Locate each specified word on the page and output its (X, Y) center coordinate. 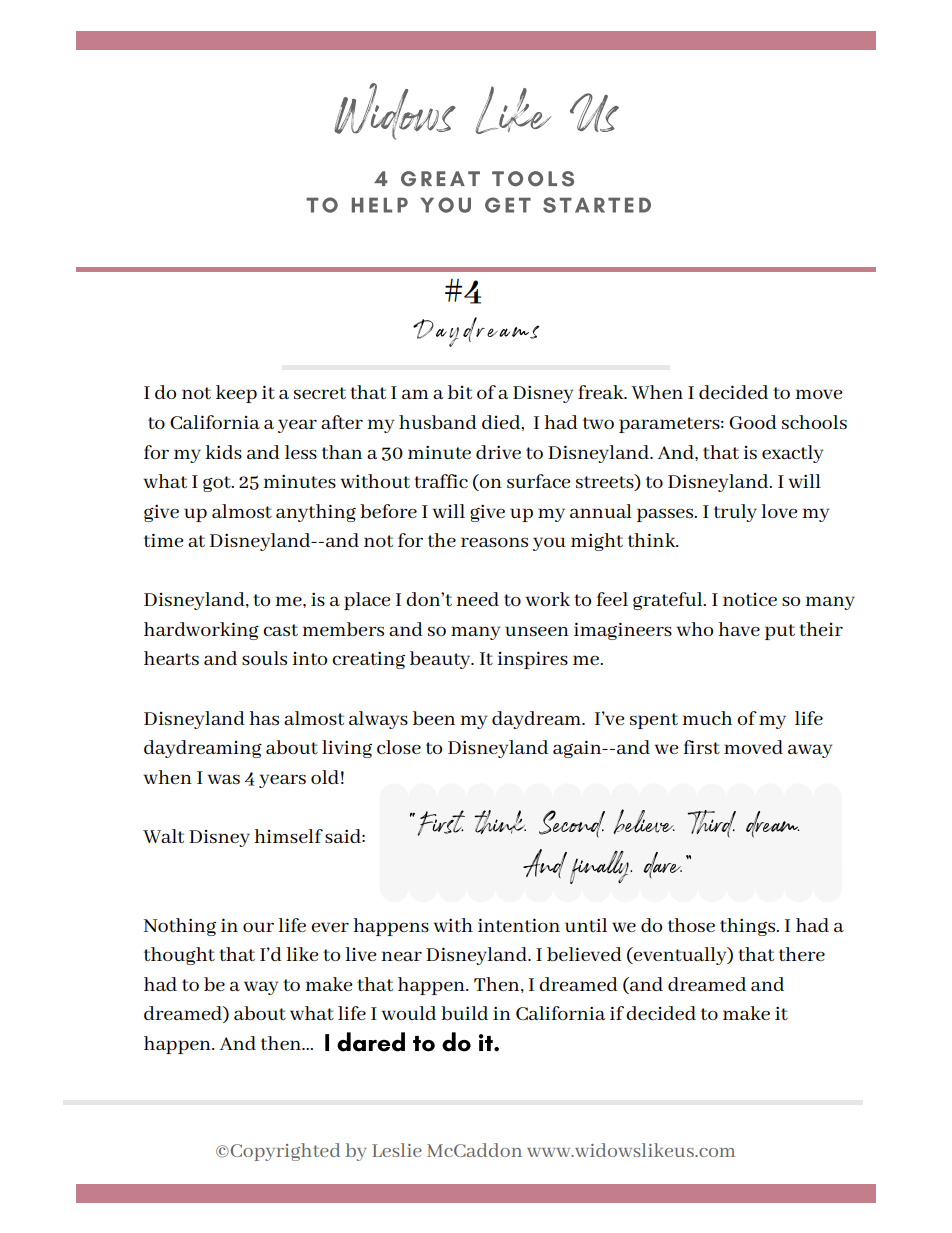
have (739, 629)
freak (602, 392)
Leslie (397, 1150)
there (802, 954)
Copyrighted (284, 1152)
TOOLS (533, 179)
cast (280, 630)
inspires (532, 660)
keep (236, 394)
